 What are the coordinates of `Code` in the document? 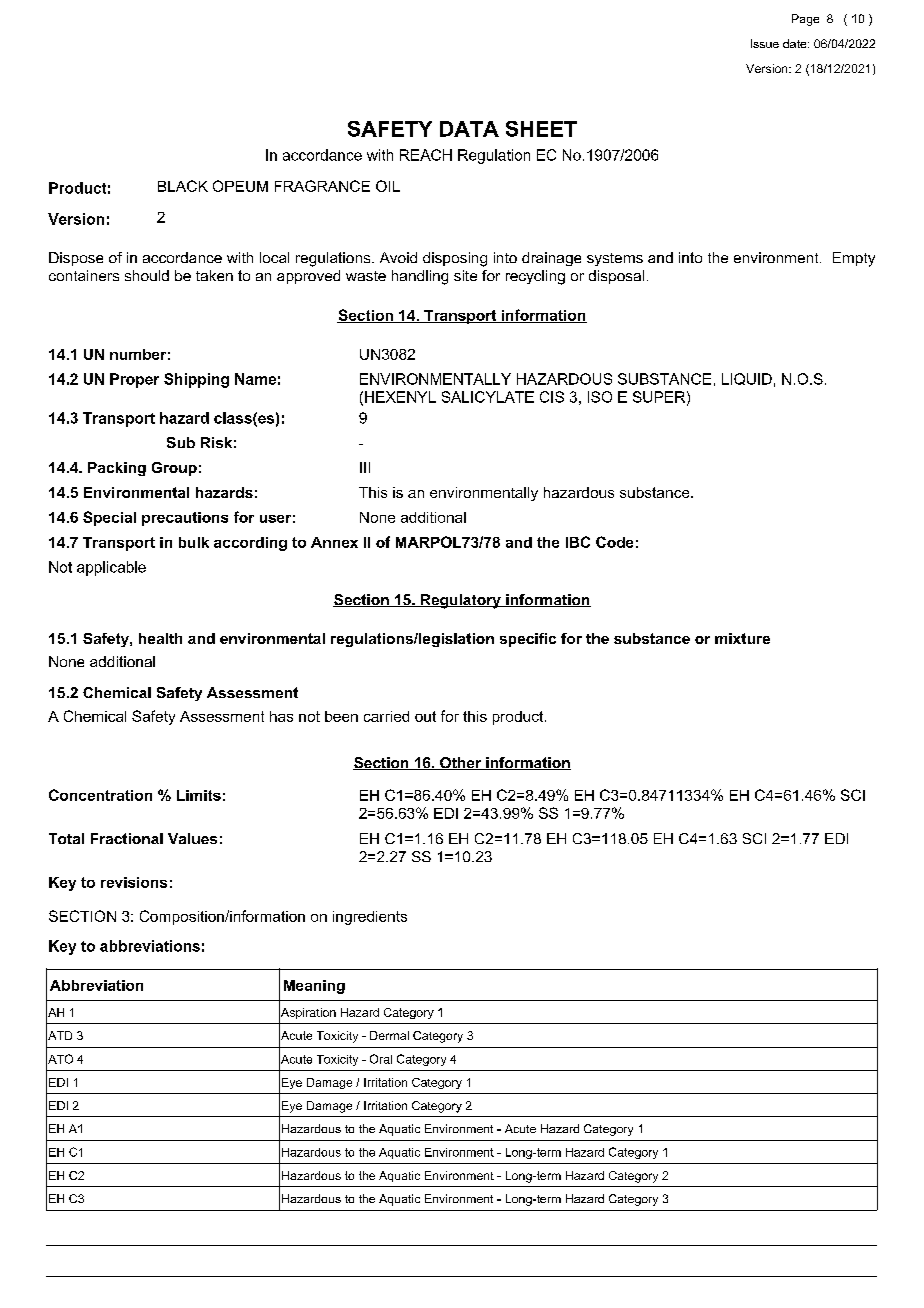 It's located at (614, 542).
